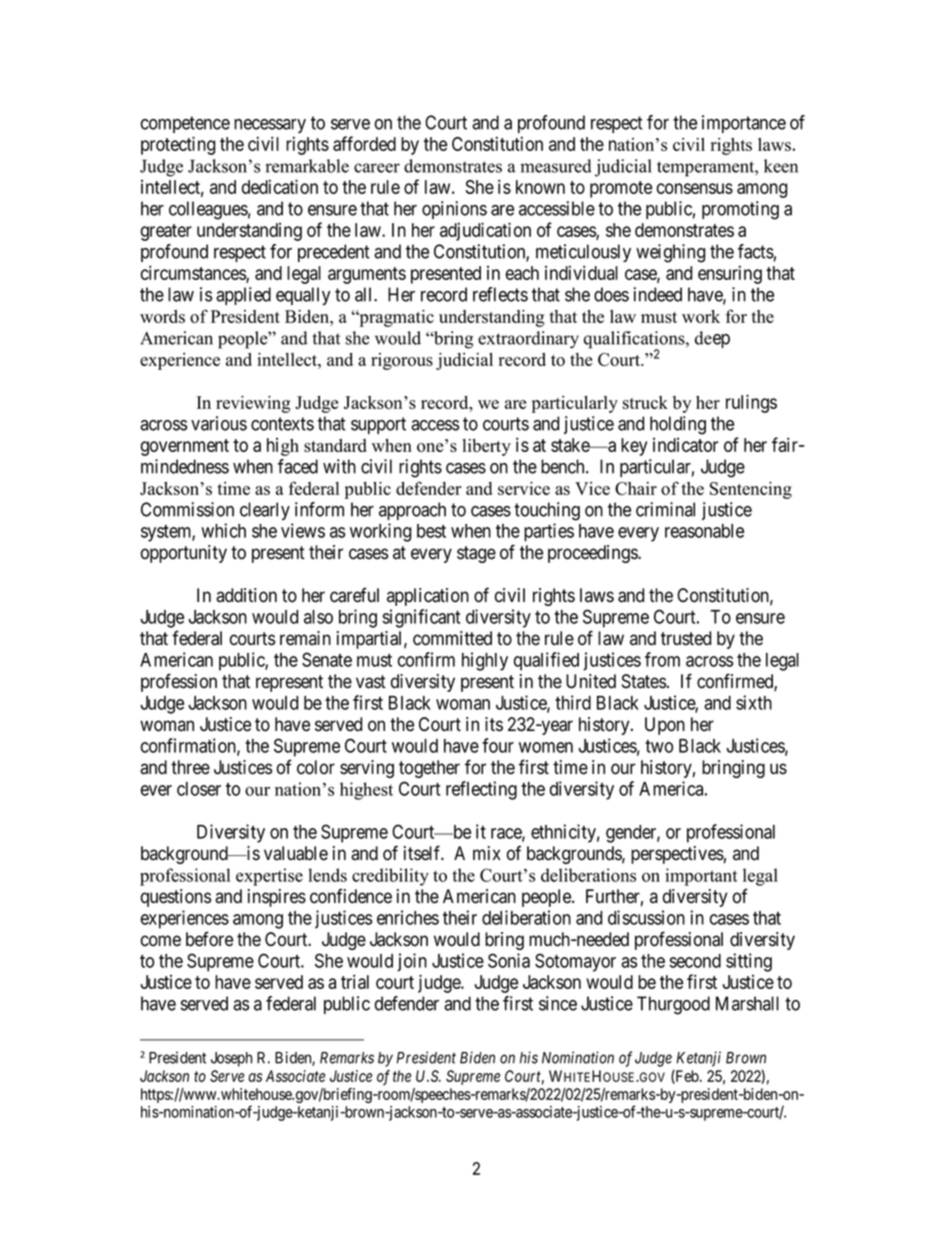 Image resolution: width=952 pixels, height=1233 pixels. I want to click on Thurgood, so click(673, 1005).
